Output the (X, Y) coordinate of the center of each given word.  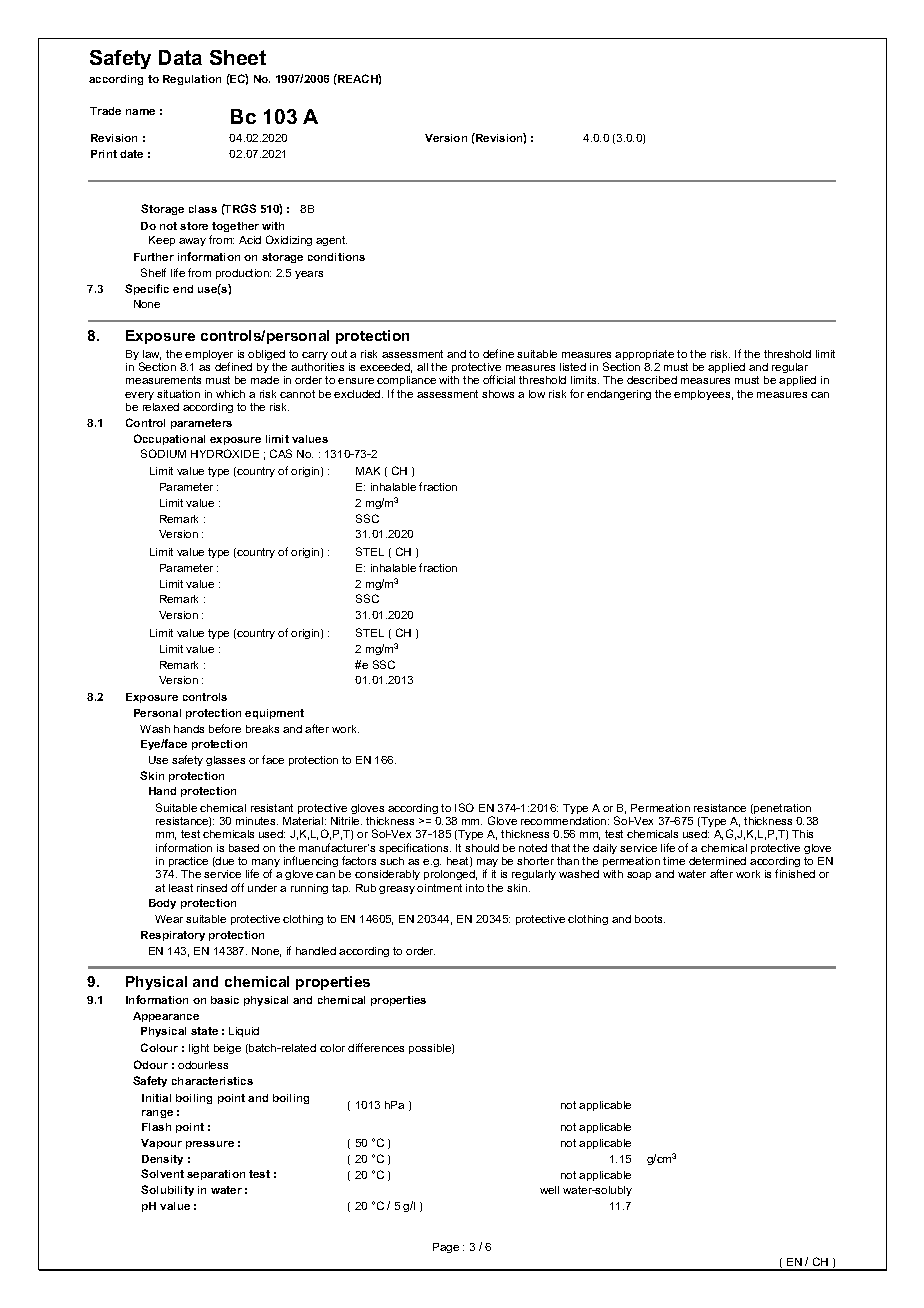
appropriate (644, 355)
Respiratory (173, 936)
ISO (464, 807)
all (422, 367)
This (802, 834)
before (225, 728)
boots (650, 919)
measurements (163, 380)
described (652, 380)
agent (331, 241)
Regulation (192, 80)
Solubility (167, 1190)
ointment (439, 888)
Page (446, 1248)
